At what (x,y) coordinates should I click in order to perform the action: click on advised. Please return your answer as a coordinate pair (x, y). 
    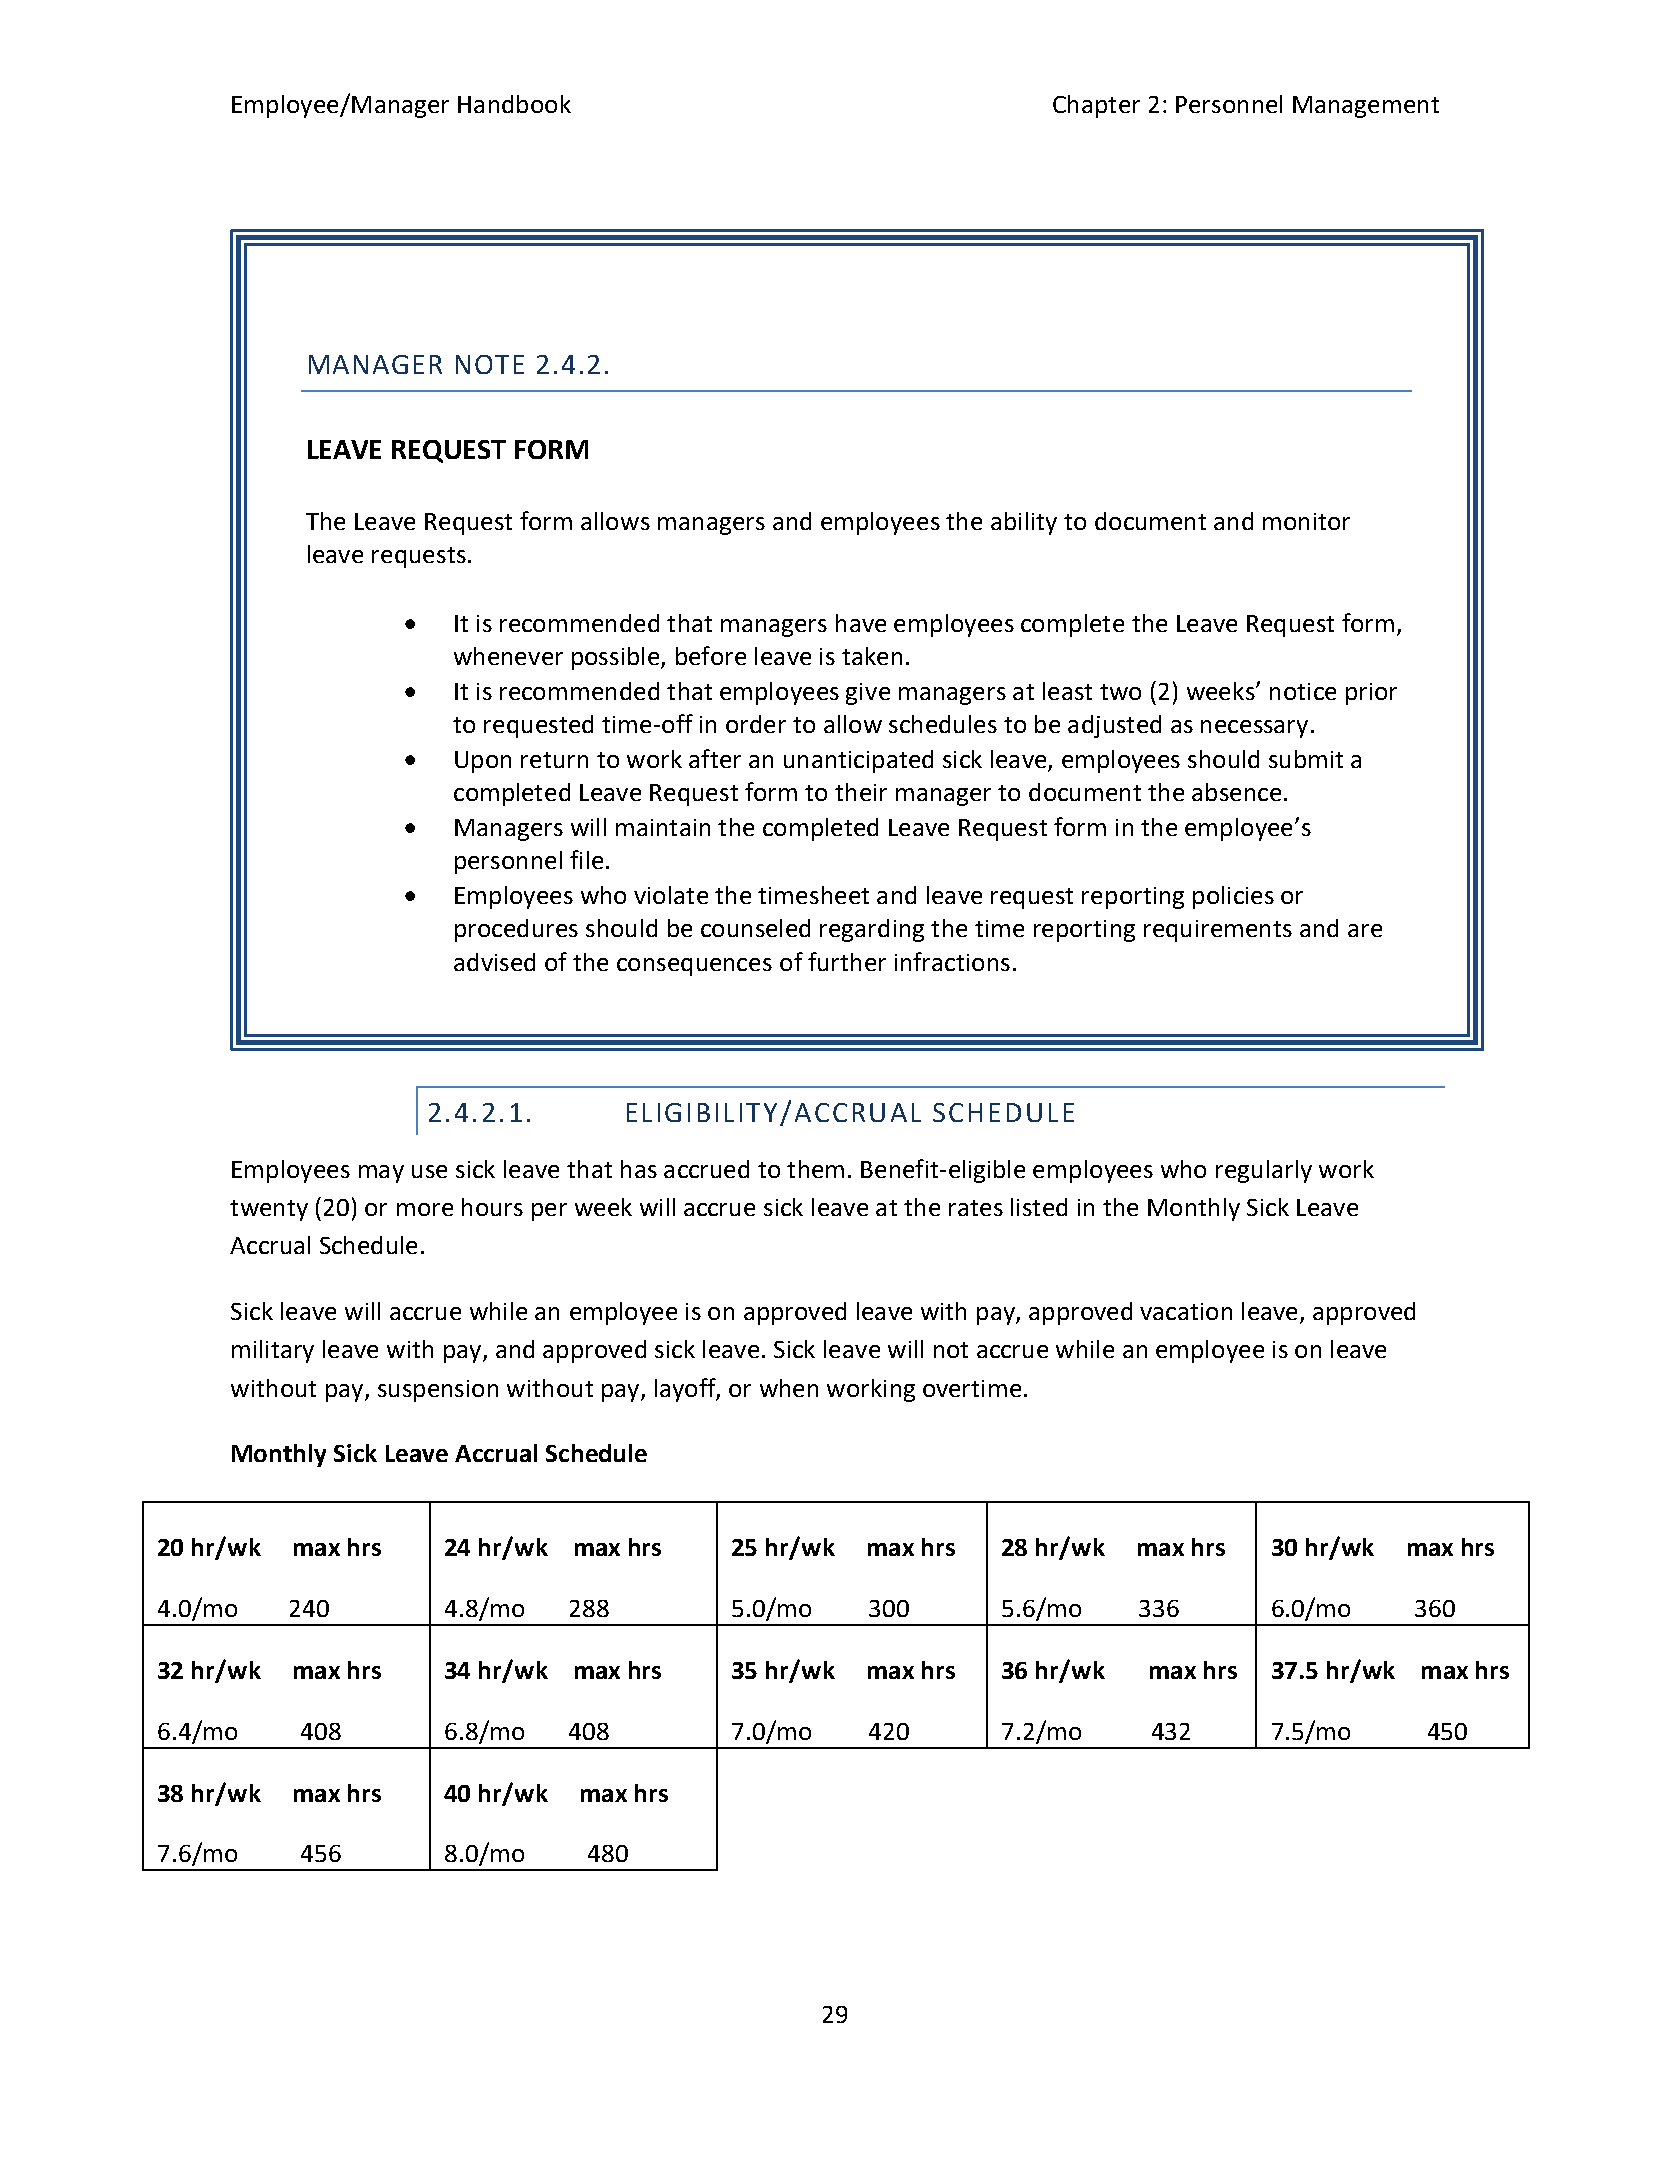
    Looking at the image, I should click on (494, 962).
